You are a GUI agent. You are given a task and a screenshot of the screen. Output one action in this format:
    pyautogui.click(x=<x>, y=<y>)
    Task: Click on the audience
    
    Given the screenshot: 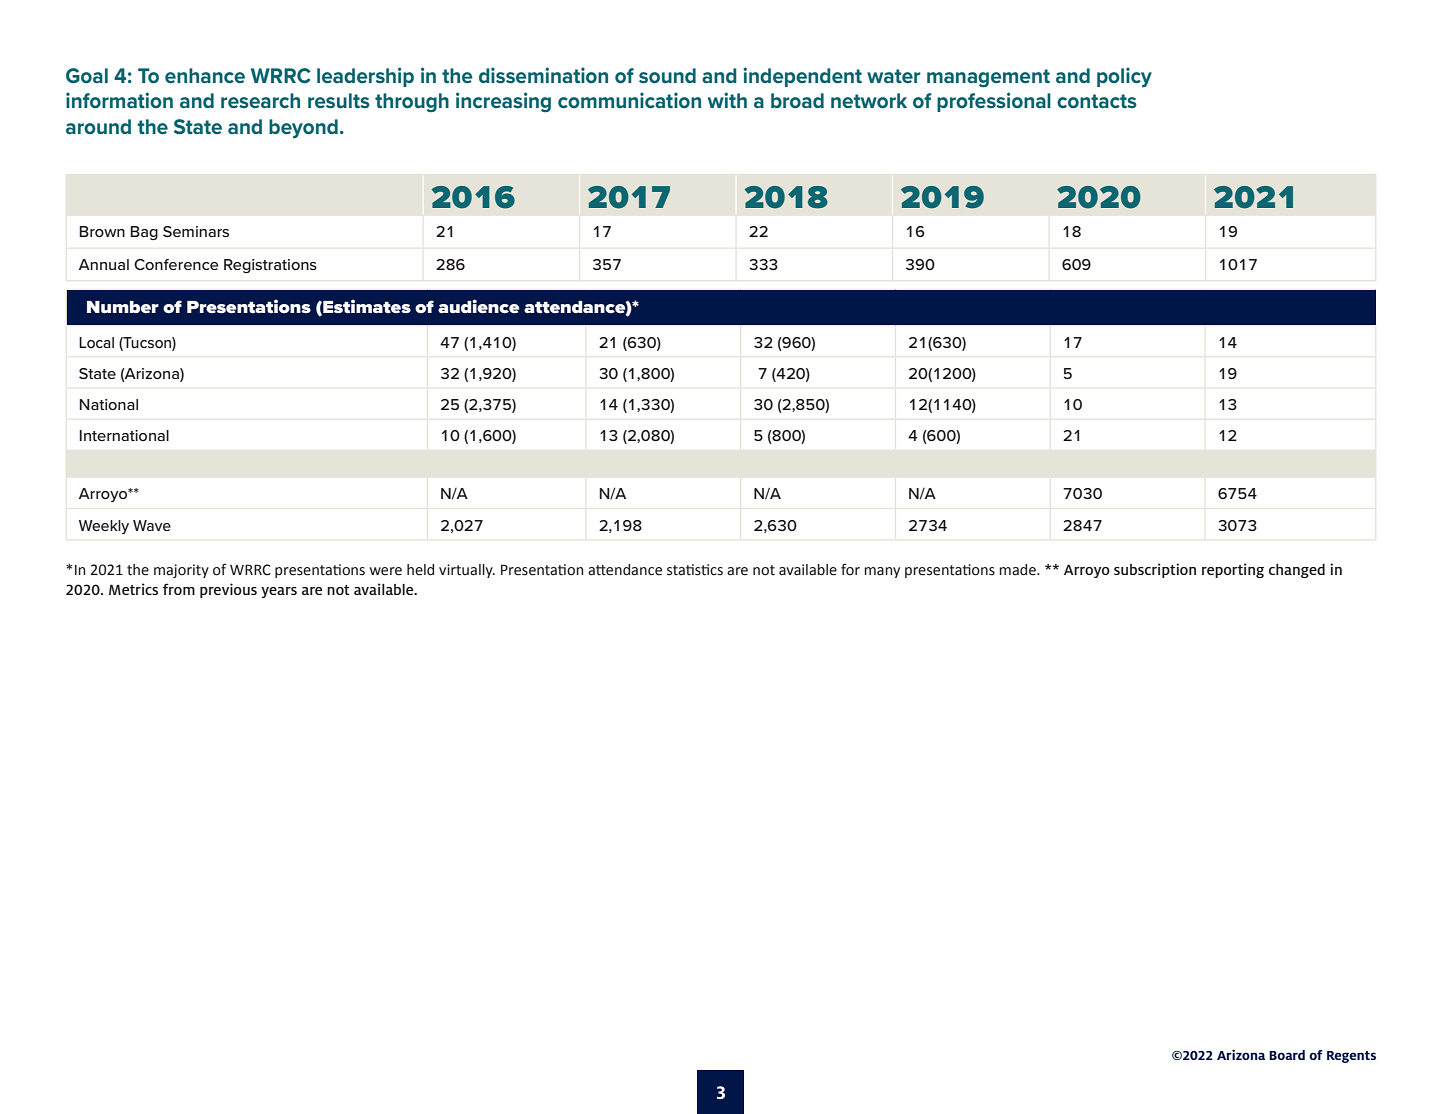 What is the action you would take?
    pyautogui.click(x=479, y=306)
